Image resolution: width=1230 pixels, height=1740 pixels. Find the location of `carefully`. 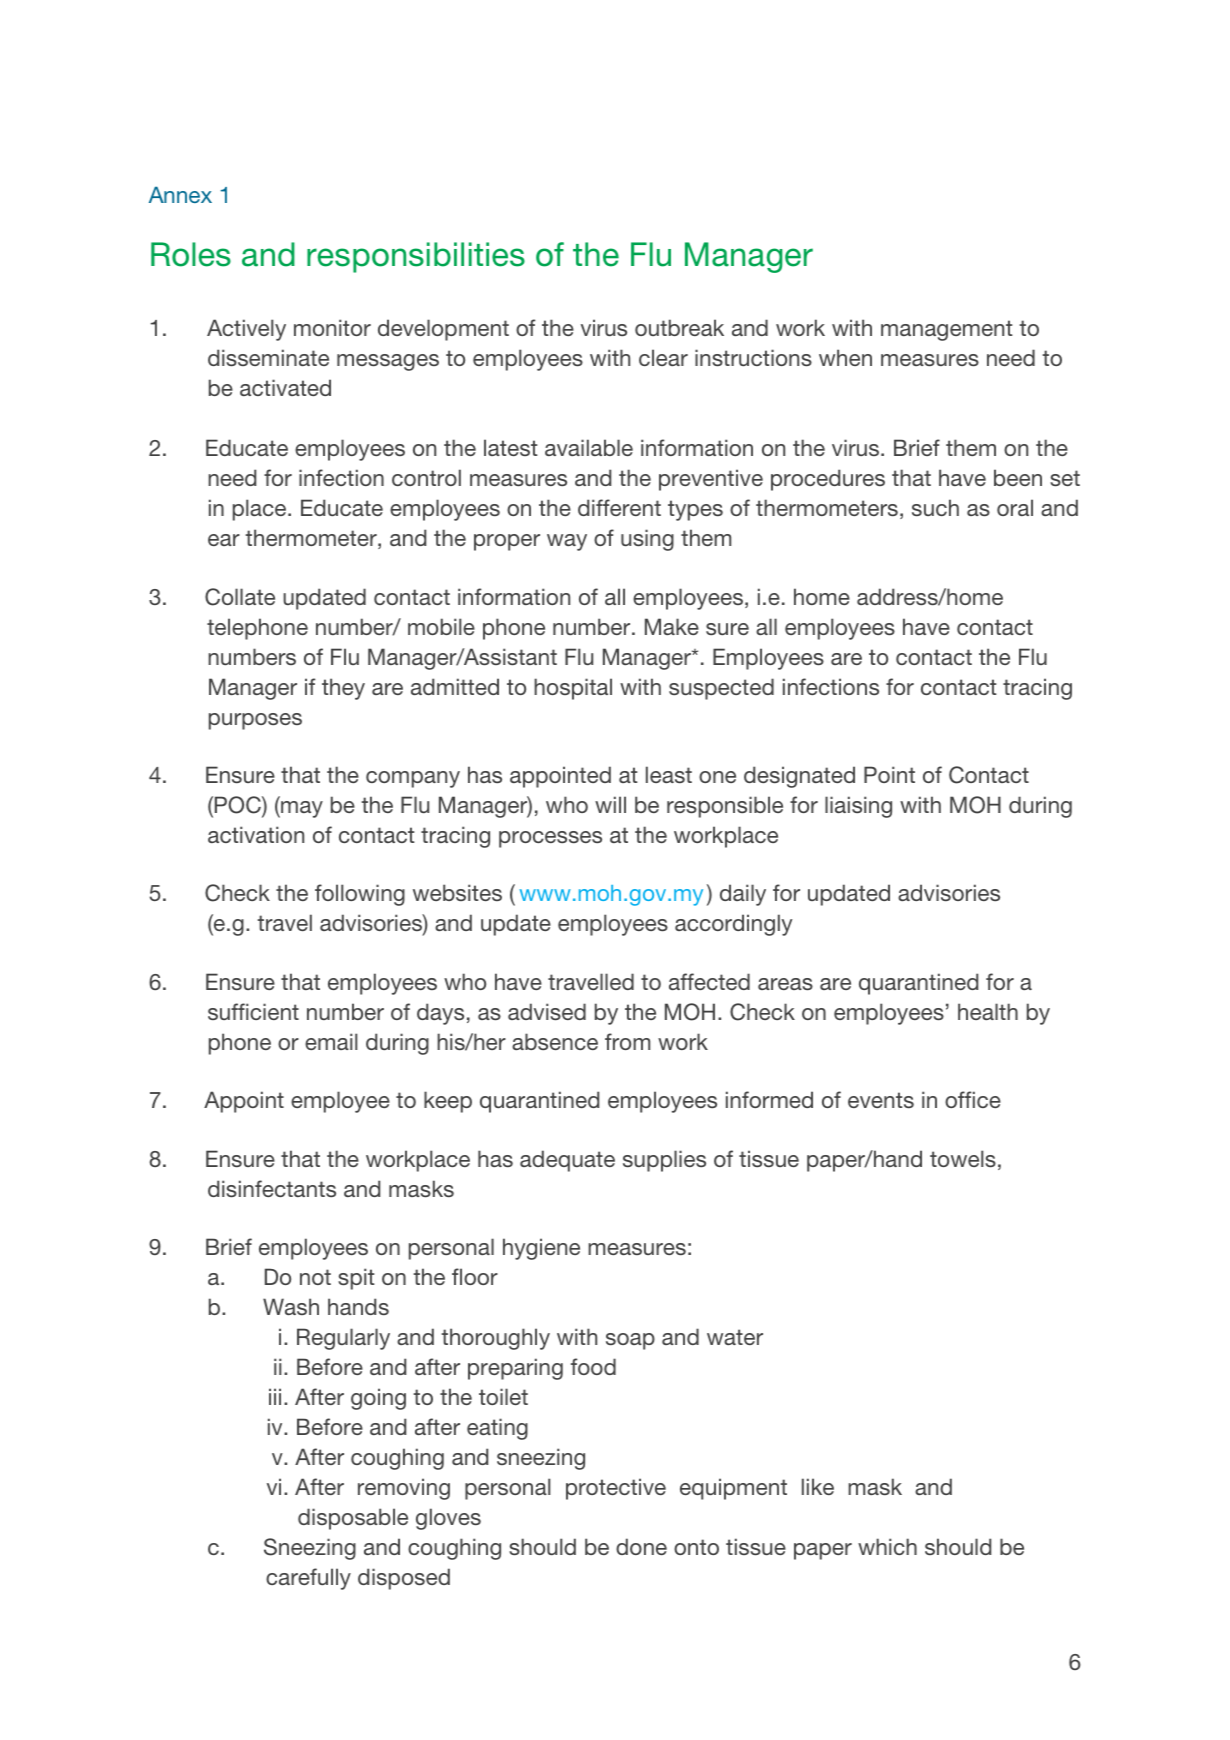

carefully is located at coordinates (308, 1579).
